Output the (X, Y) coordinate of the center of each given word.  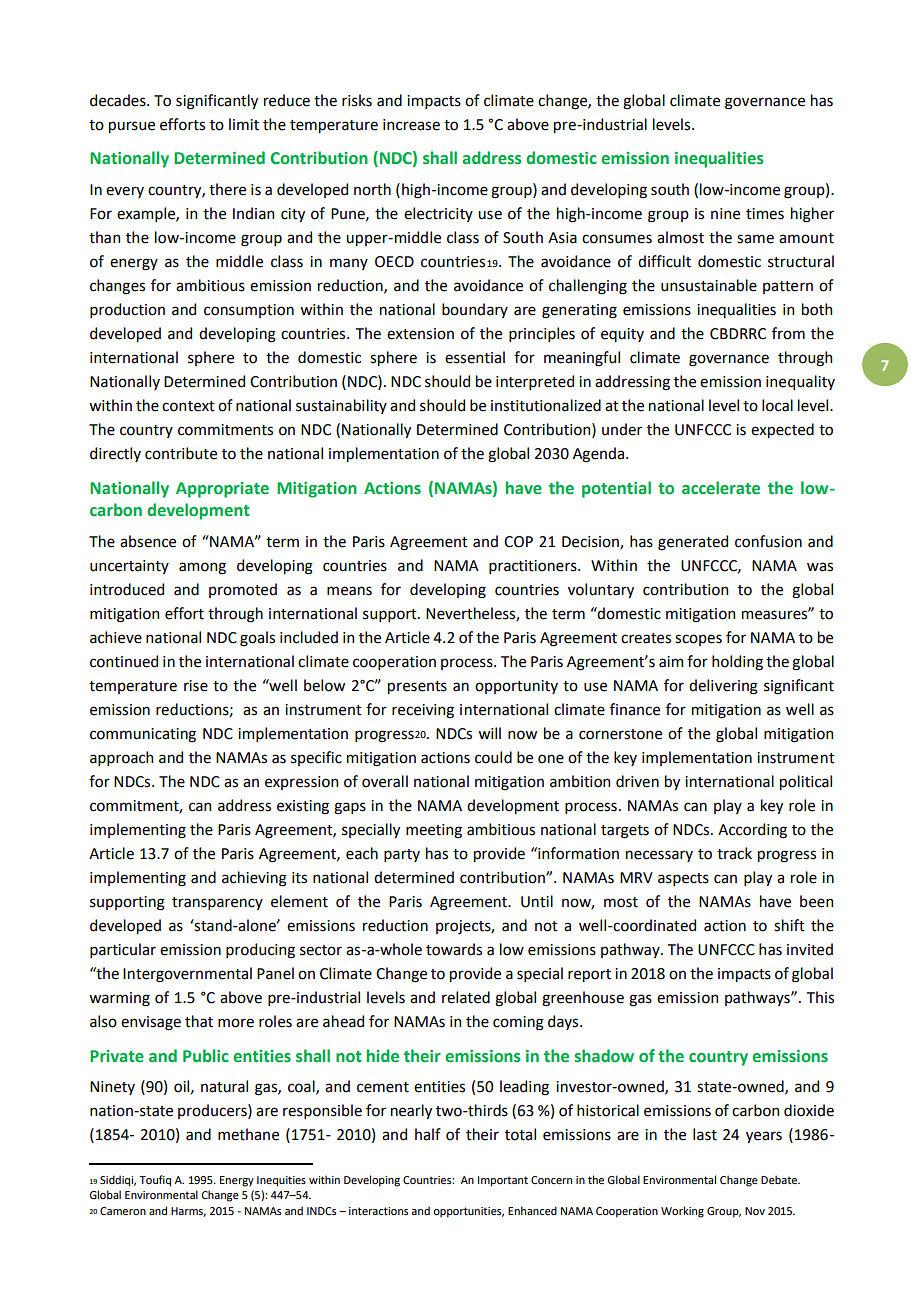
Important (503, 1181)
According (752, 831)
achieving (254, 879)
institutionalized (546, 405)
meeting (434, 831)
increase (411, 125)
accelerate (721, 488)
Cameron (123, 1211)
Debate (780, 1179)
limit (244, 124)
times (765, 214)
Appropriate (222, 490)
